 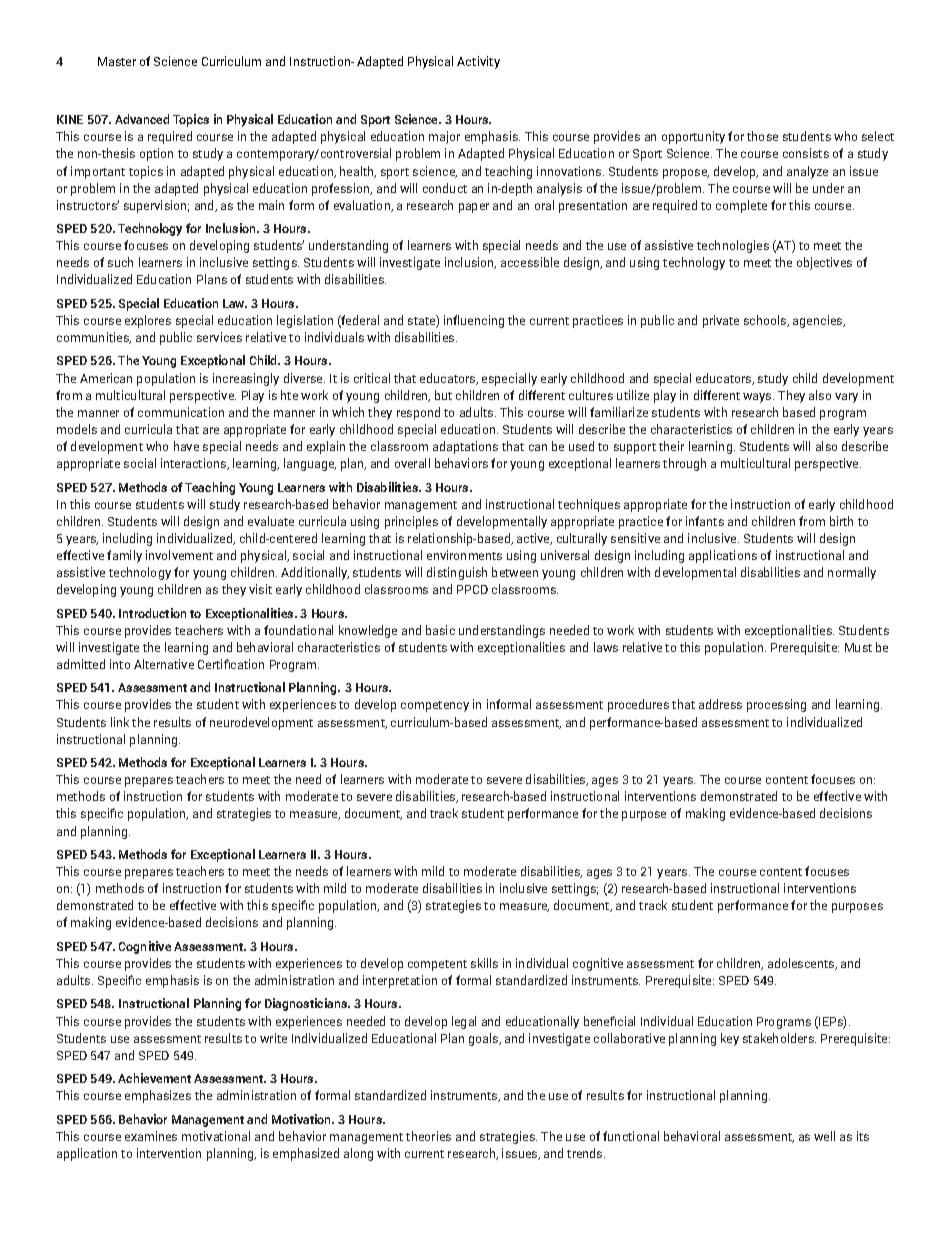 What do you see at coordinates (120, 722) in the document?
I see `link` at bounding box center [120, 722].
